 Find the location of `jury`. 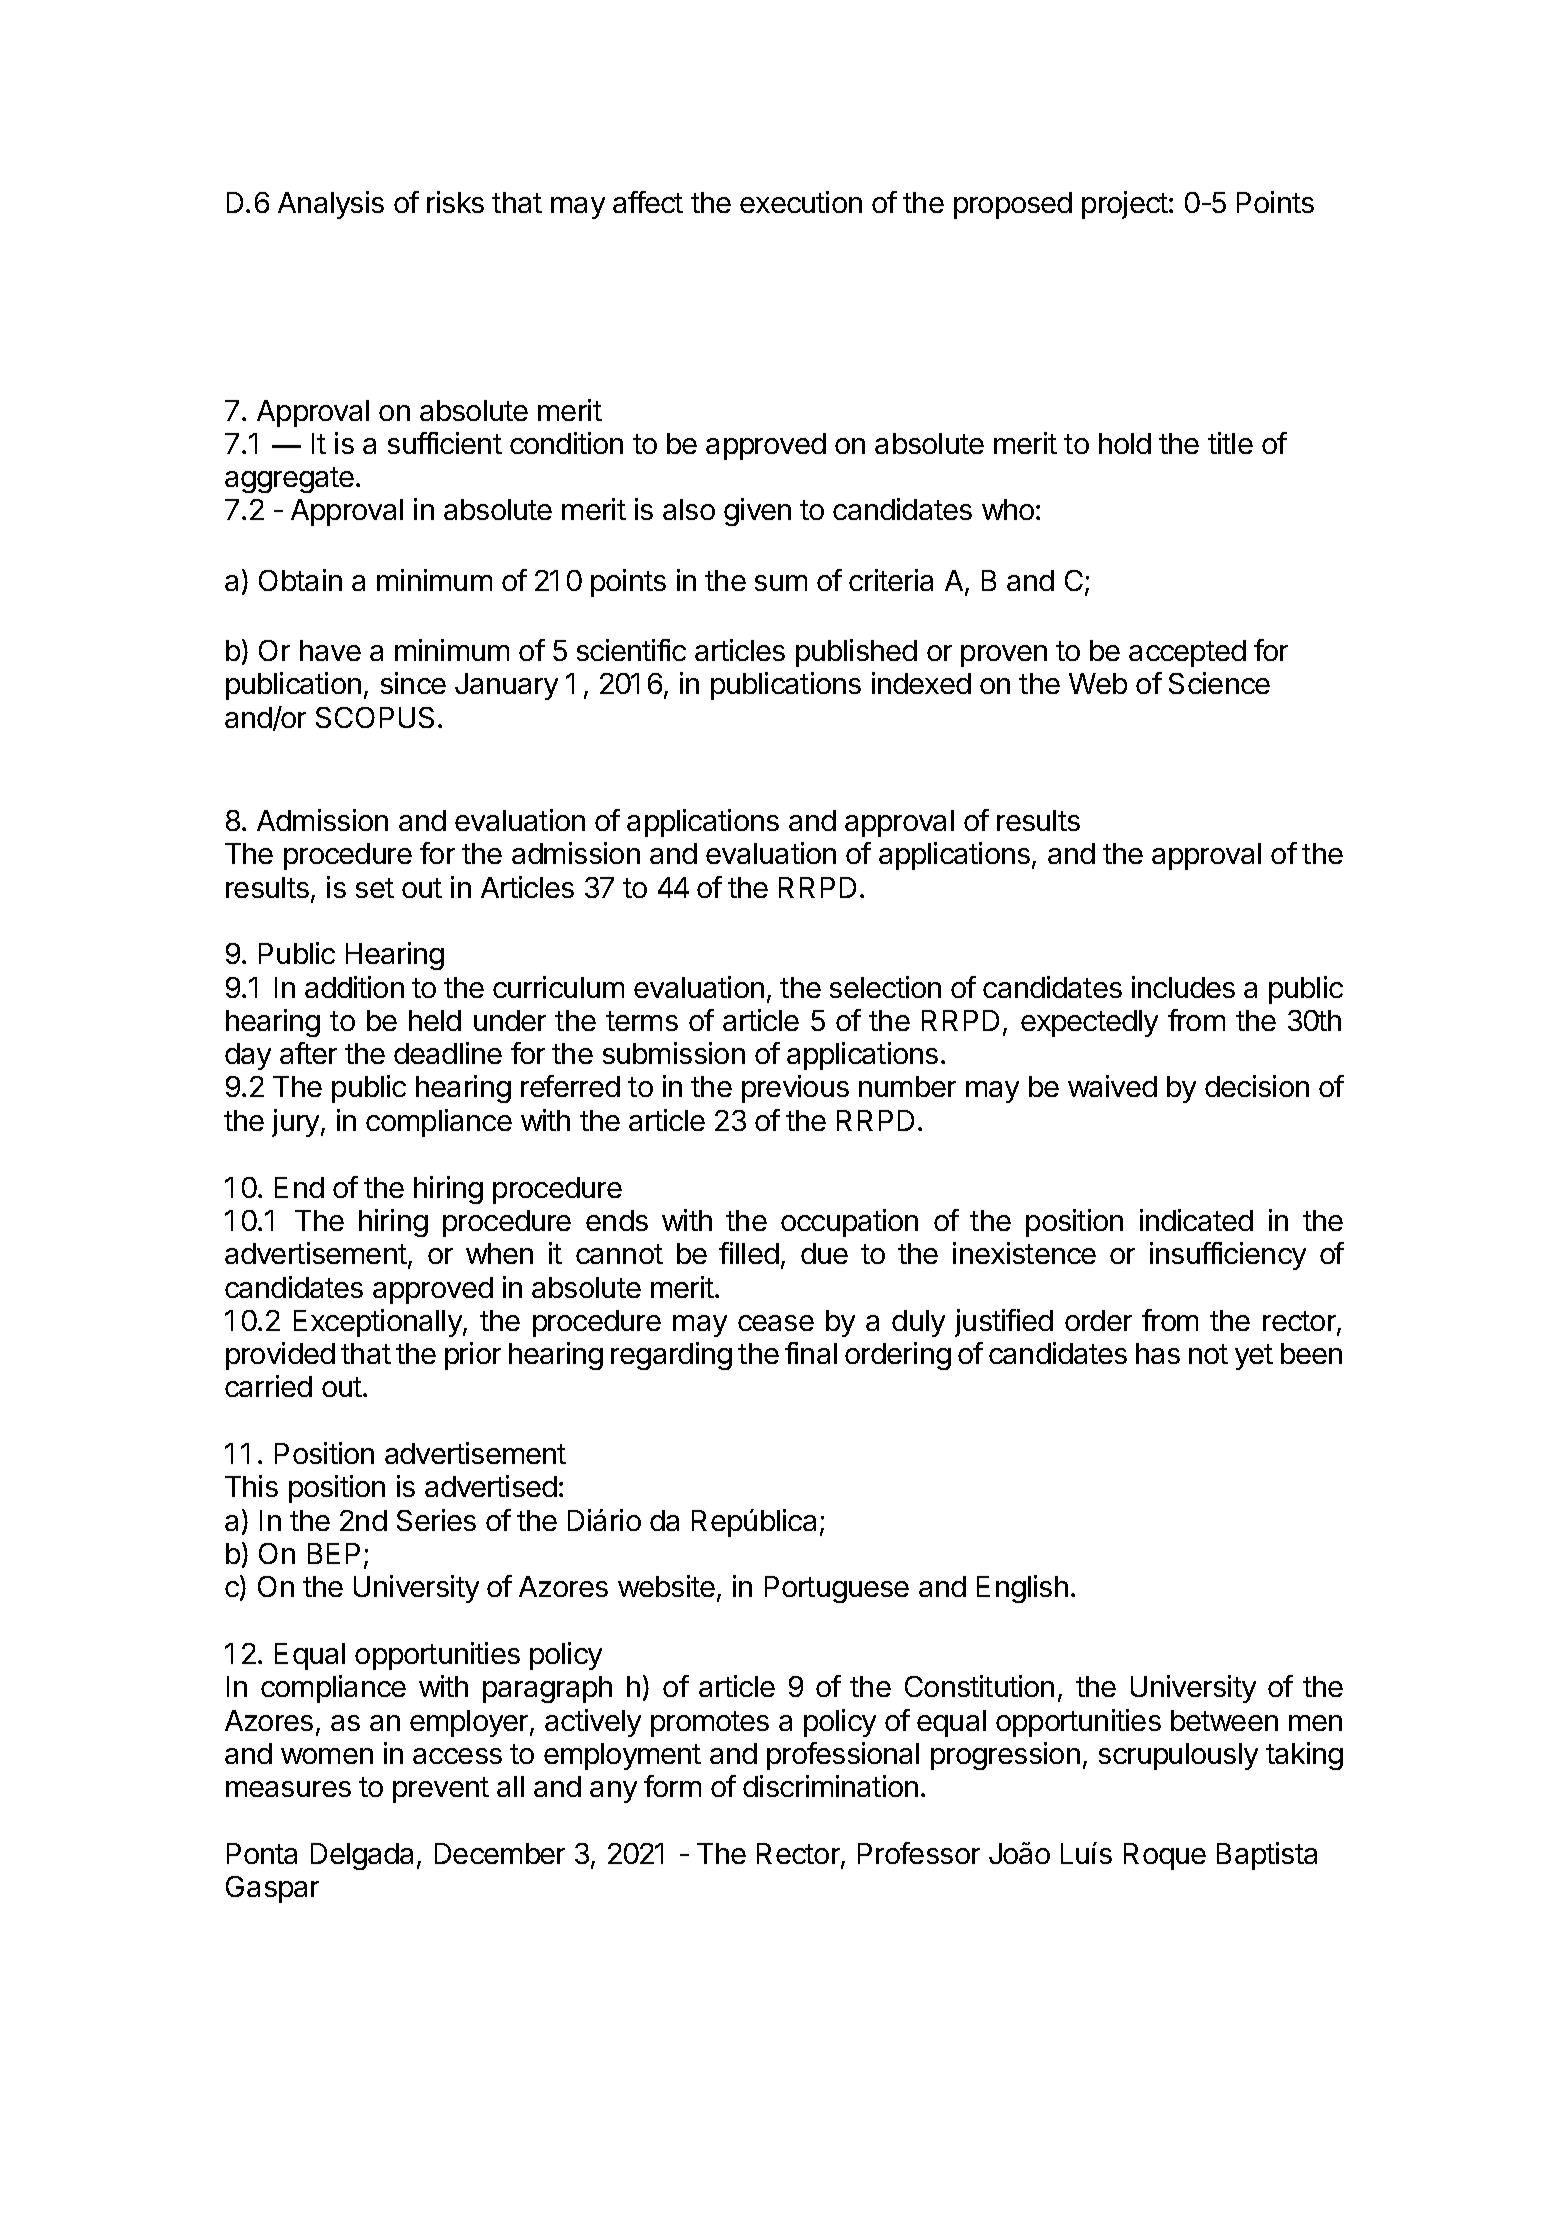

jury is located at coordinates (297, 1123).
